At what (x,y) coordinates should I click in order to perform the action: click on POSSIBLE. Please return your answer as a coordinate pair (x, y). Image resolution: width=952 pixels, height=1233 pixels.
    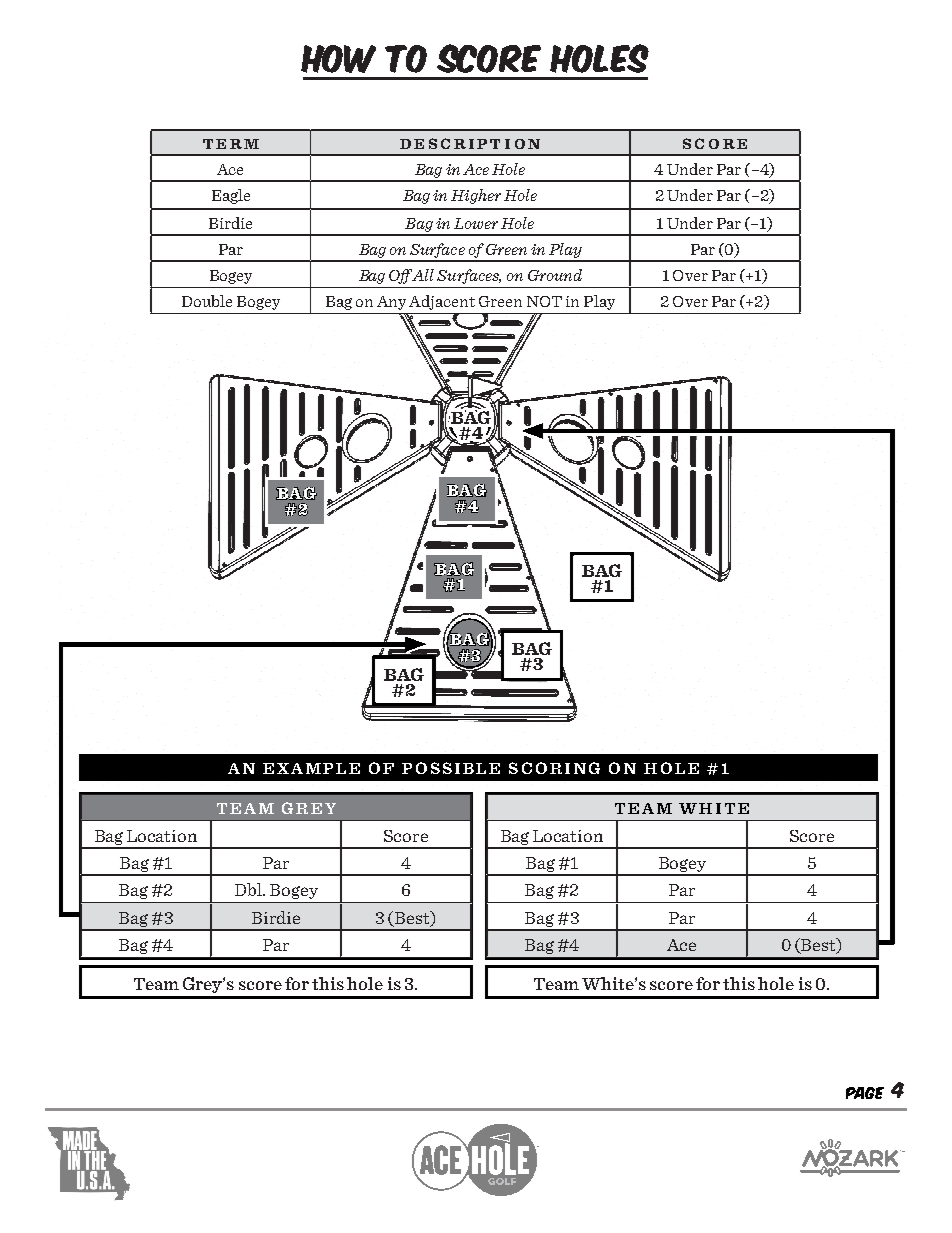
    Looking at the image, I should click on (451, 768).
